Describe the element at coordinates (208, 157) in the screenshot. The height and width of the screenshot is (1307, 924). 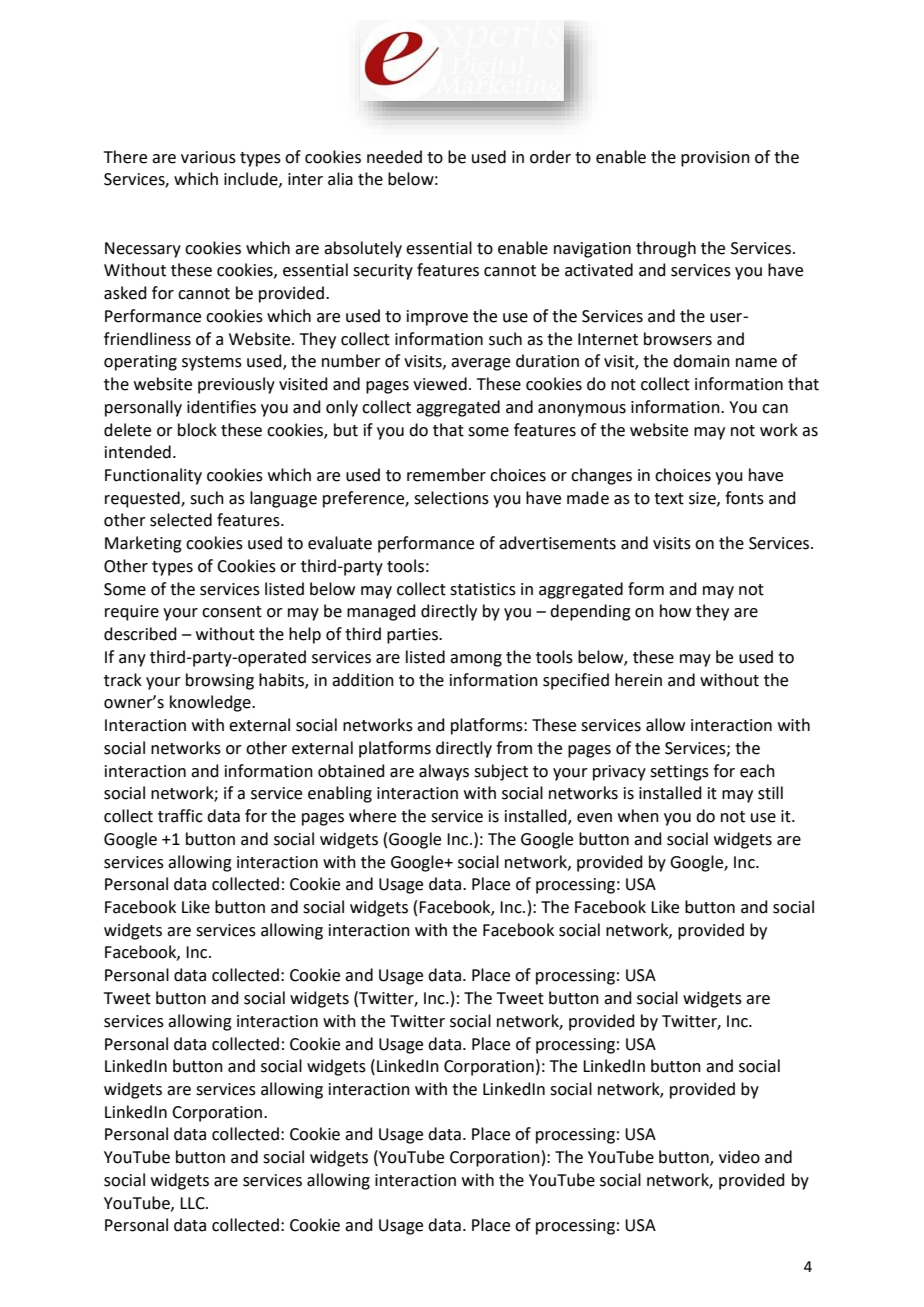
I see `various` at that location.
